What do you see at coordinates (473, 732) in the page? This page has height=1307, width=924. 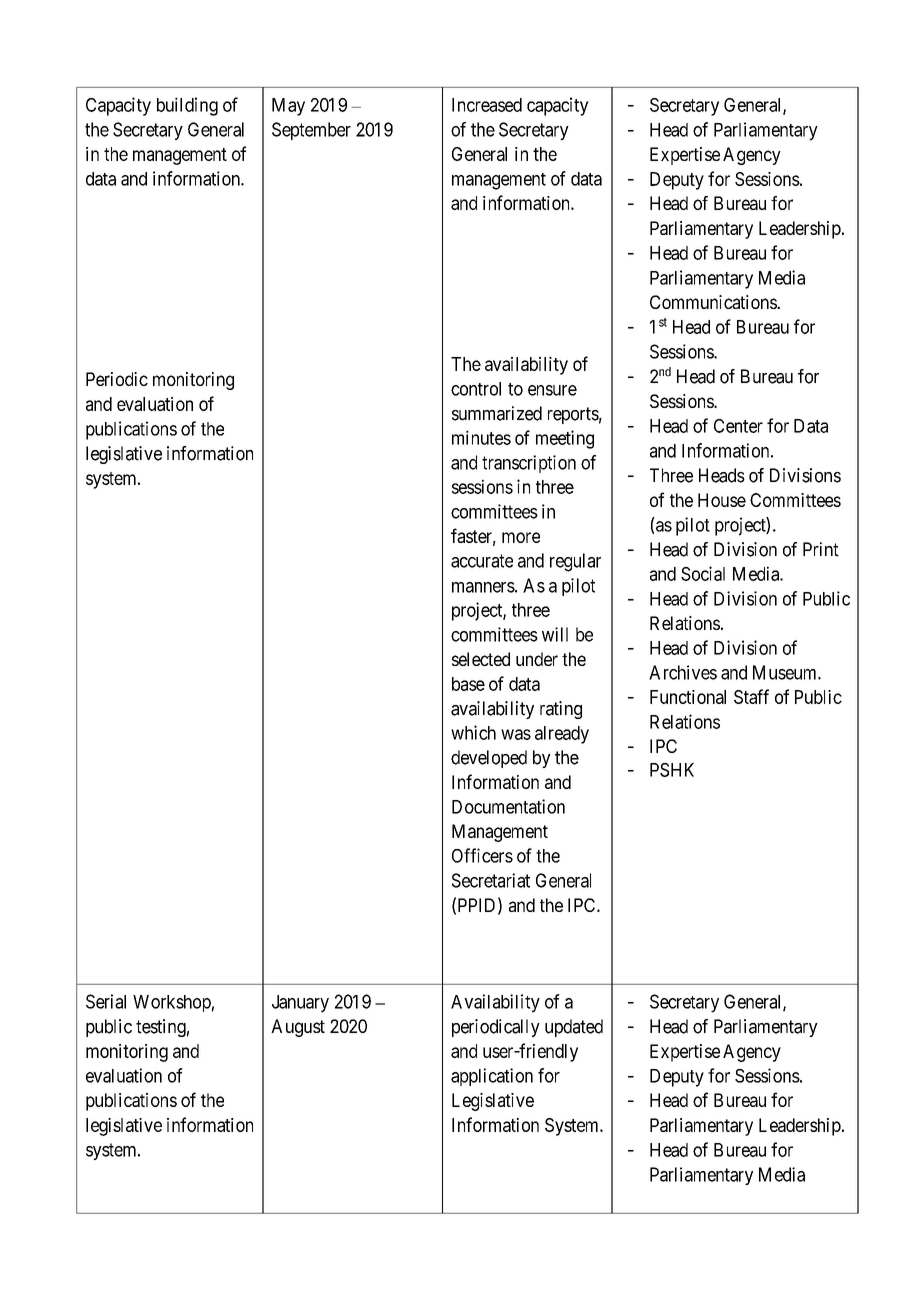 I see `which` at bounding box center [473, 732].
